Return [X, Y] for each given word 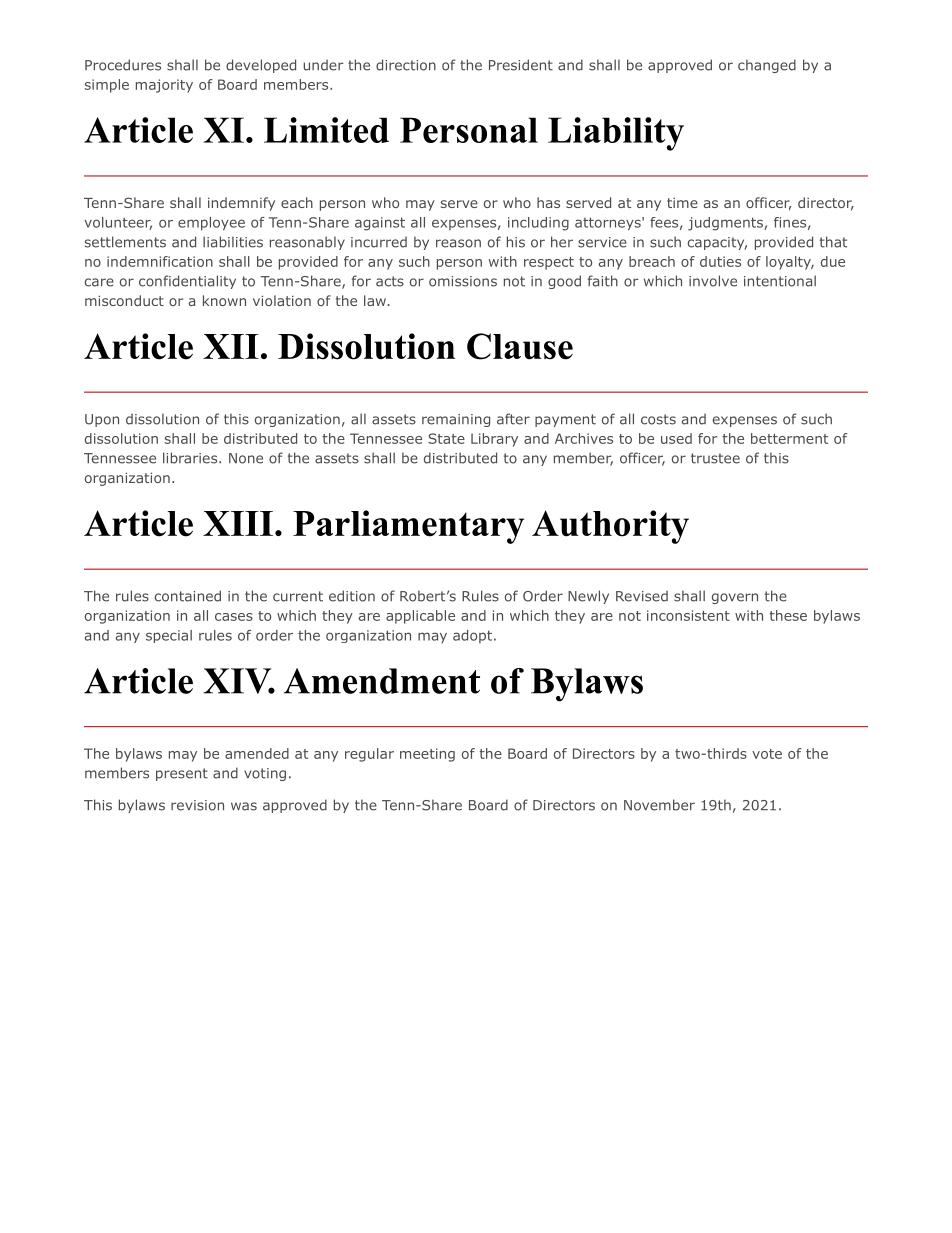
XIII [238, 523]
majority [164, 86]
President [521, 65]
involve [713, 281]
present [182, 774]
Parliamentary [408, 527]
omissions [463, 281]
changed [767, 66]
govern [735, 598]
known [224, 300]
